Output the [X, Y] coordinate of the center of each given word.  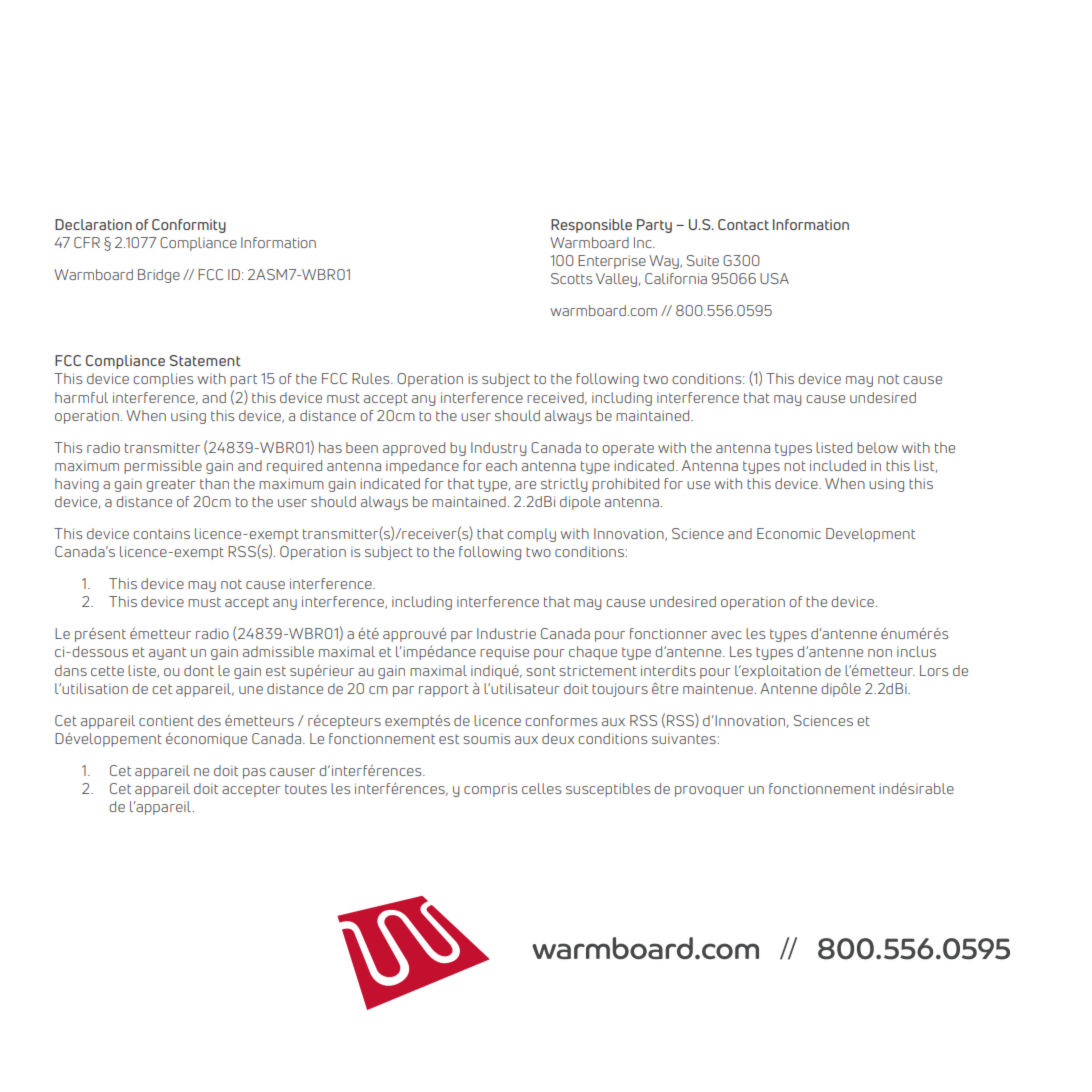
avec [726, 635]
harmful [81, 397]
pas [254, 773]
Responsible [591, 226]
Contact [743, 224]
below [877, 447]
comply [531, 535]
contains [161, 533]
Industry [498, 449]
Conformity [189, 226]
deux [558, 738]
